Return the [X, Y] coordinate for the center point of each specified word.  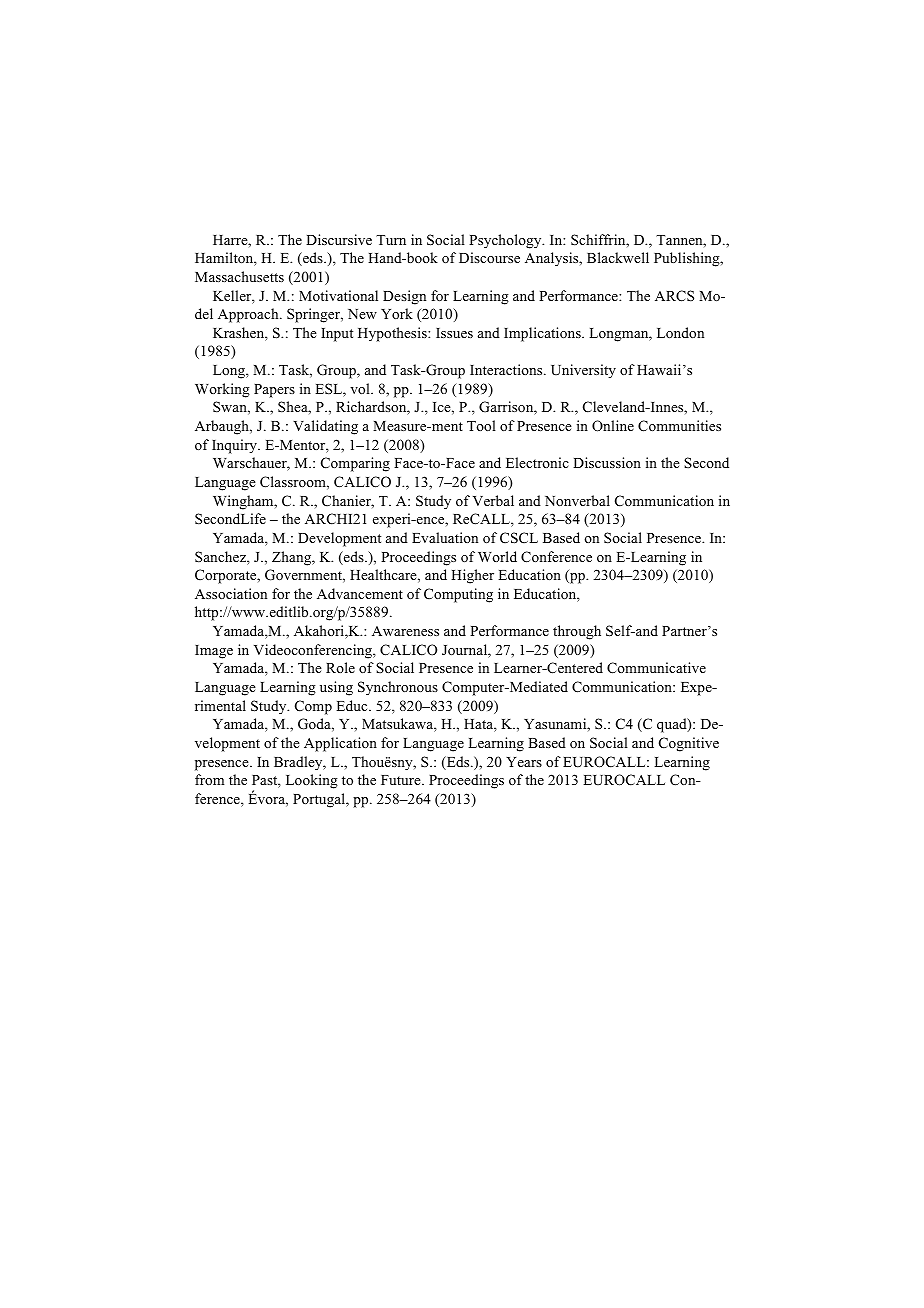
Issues [454, 333]
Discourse [489, 257]
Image [214, 652]
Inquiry [235, 446]
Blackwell [618, 257]
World [497, 556]
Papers [274, 391]
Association [231, 593]
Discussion [607, 462]
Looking [312, 781]
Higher [472, 576]
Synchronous [398, 688]
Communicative [656, 668]
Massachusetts [239, 276]
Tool [481, 425]
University [583, 371]
